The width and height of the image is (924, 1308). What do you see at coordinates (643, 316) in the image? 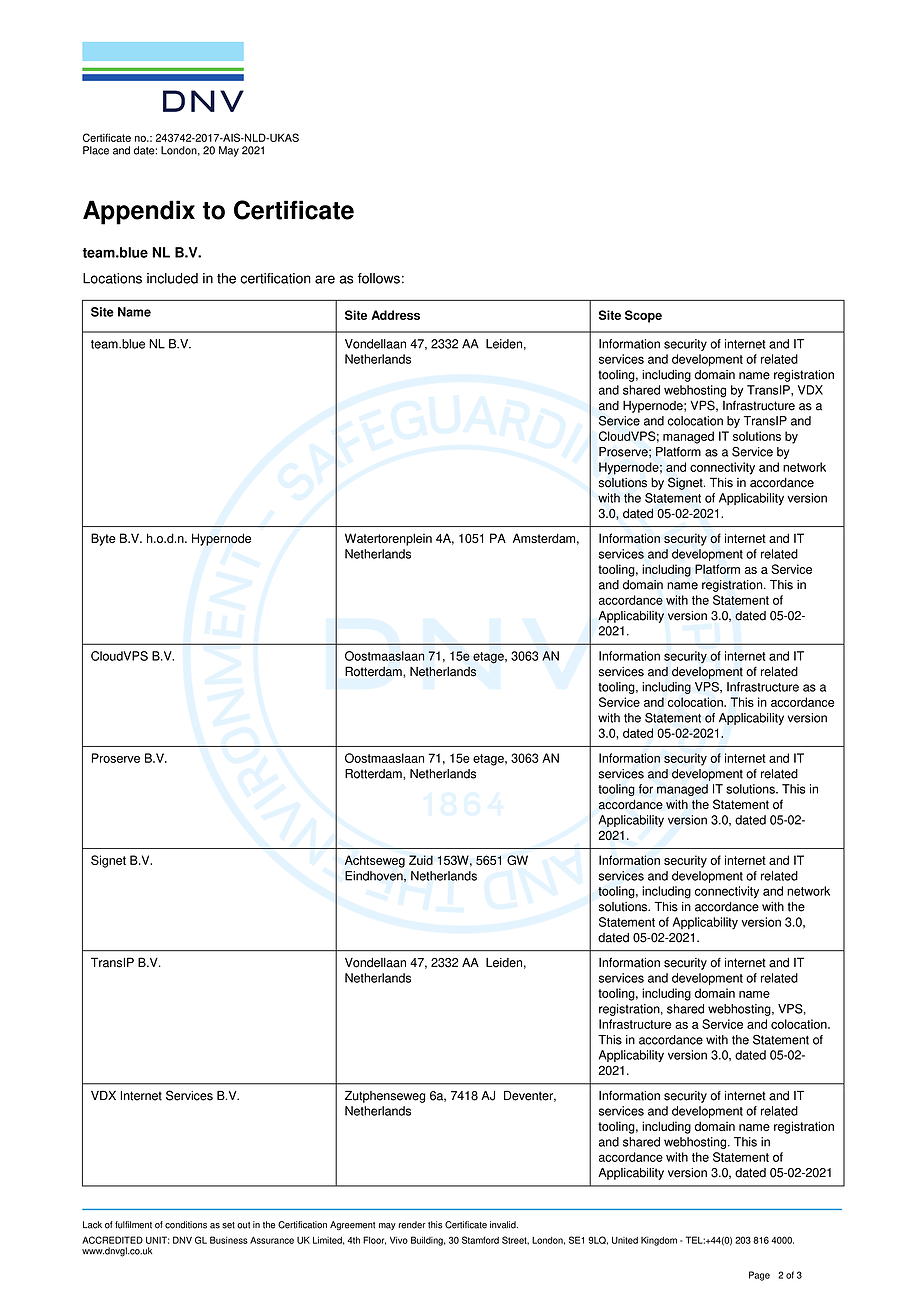
I see `Scope` at bounding box center [643, 316].
